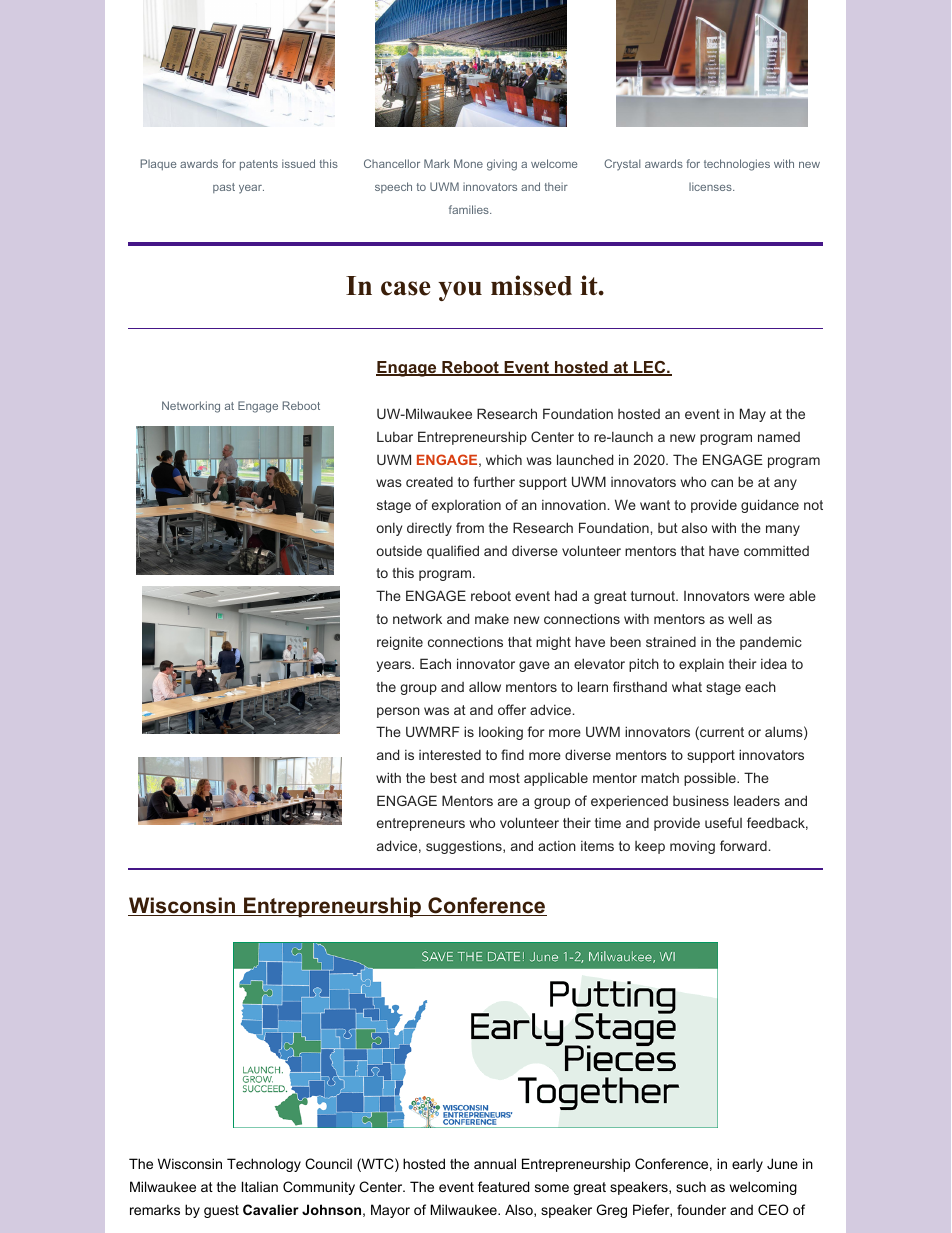  Describe the element at coordinates (398, 712) in the screenshot. I see `person` at that location.
